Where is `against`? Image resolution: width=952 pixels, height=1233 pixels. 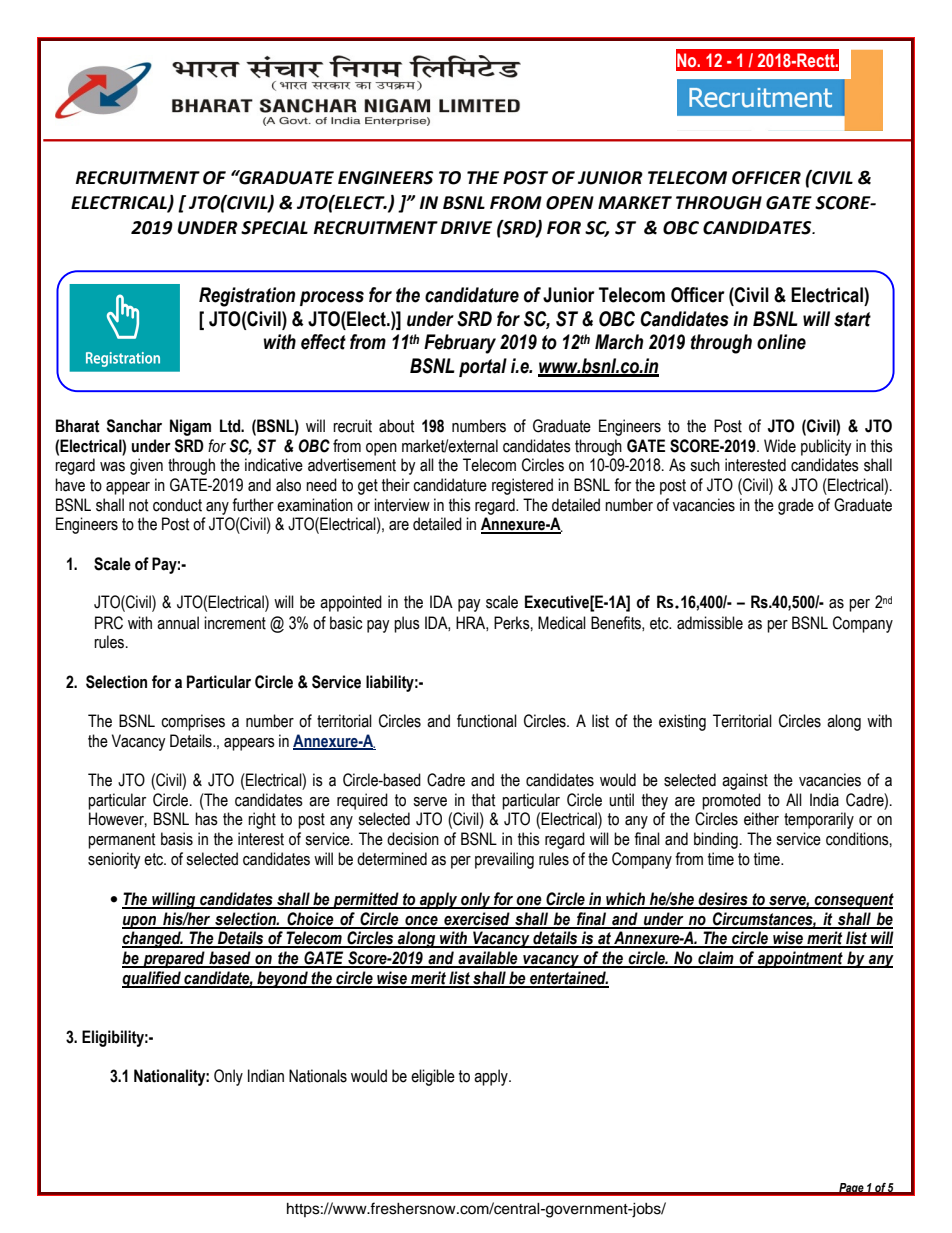
against is located at coordinates (745, 781).
